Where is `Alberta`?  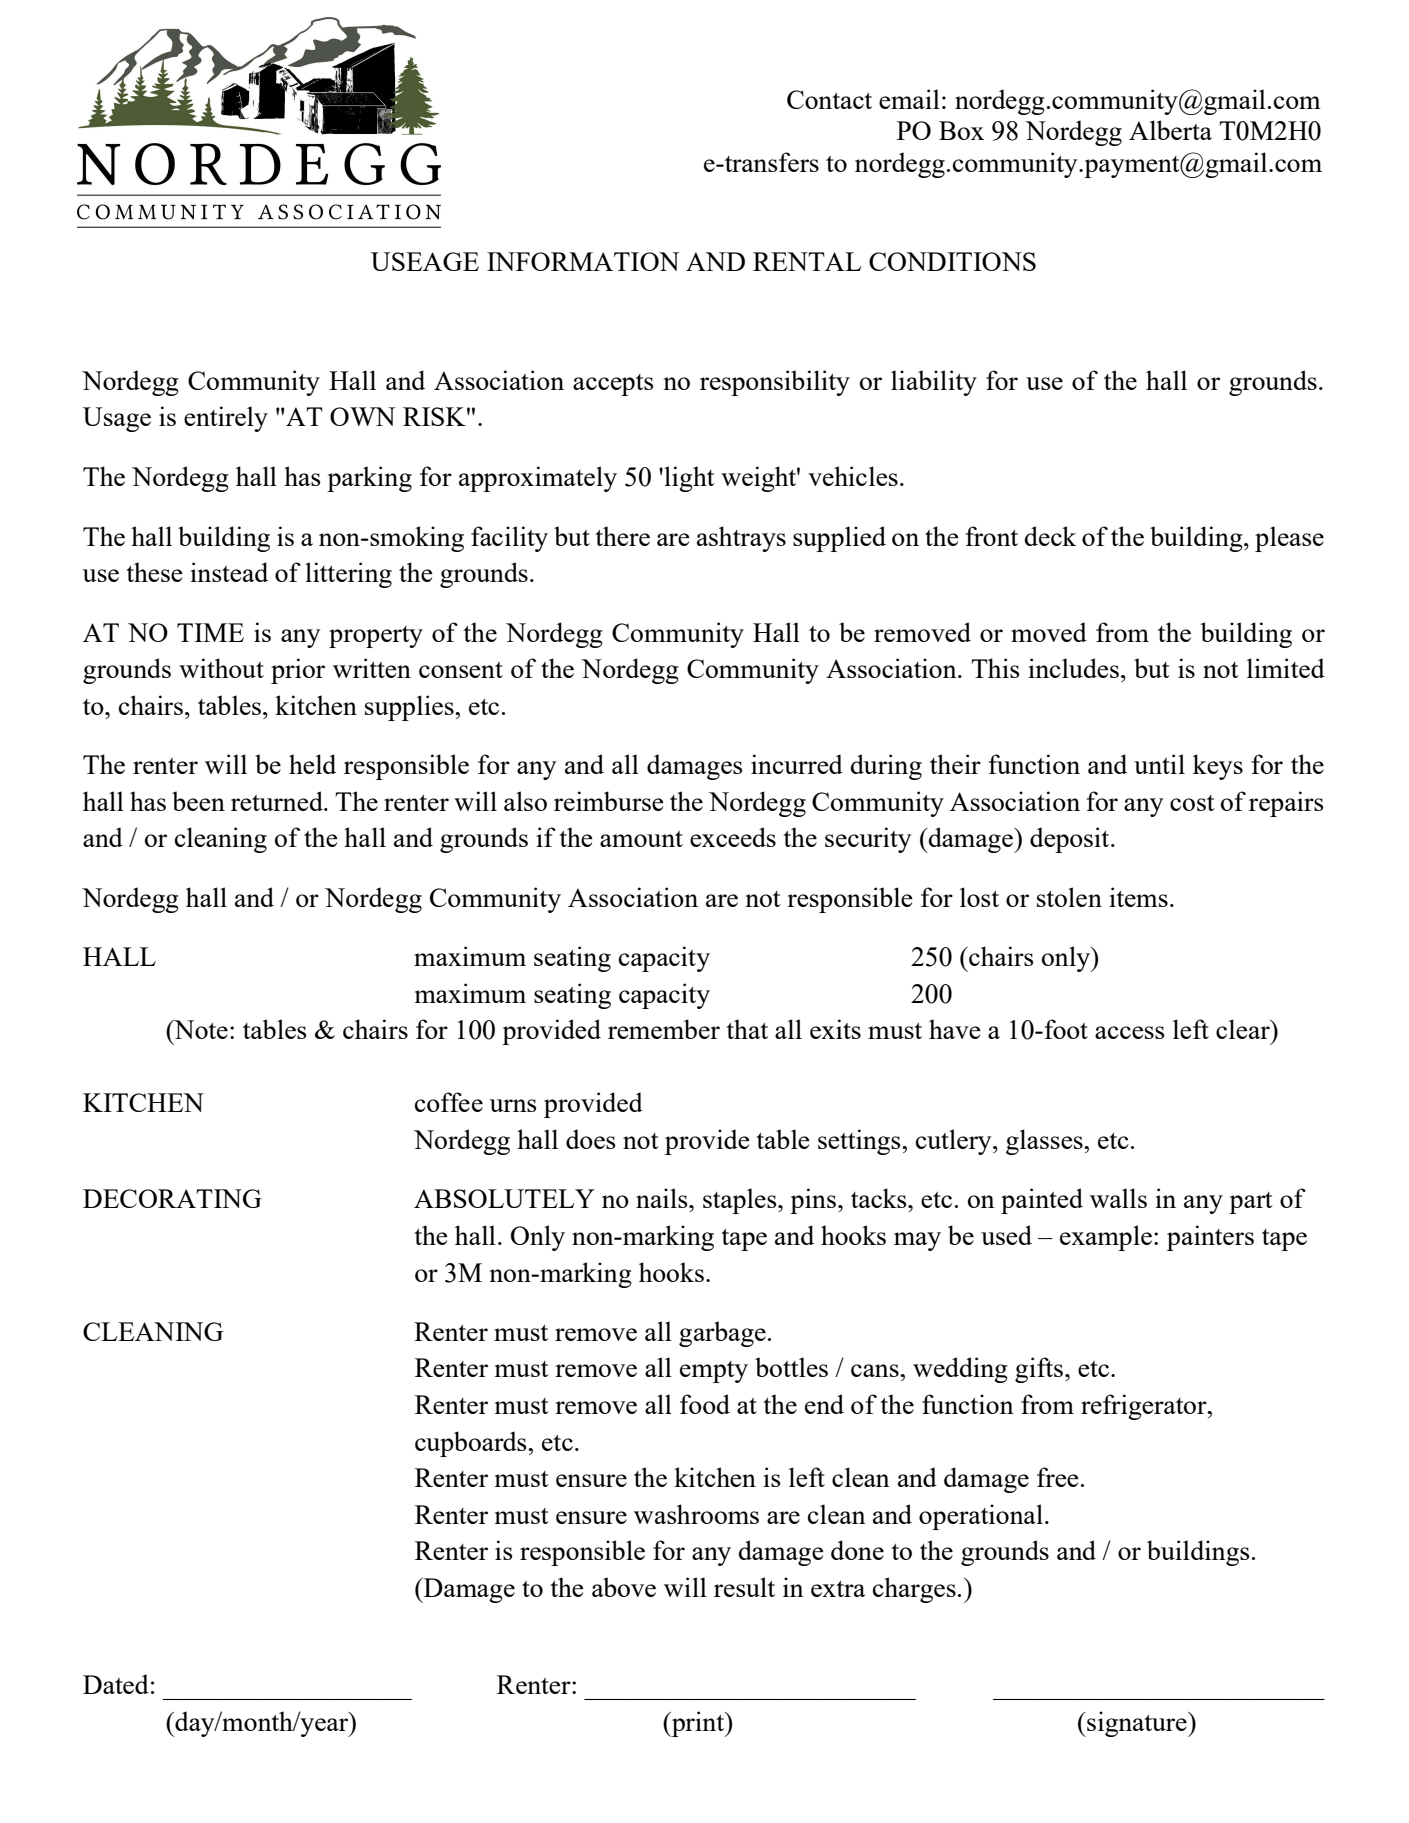 Alberta is located at coordinates (1170, 130).
